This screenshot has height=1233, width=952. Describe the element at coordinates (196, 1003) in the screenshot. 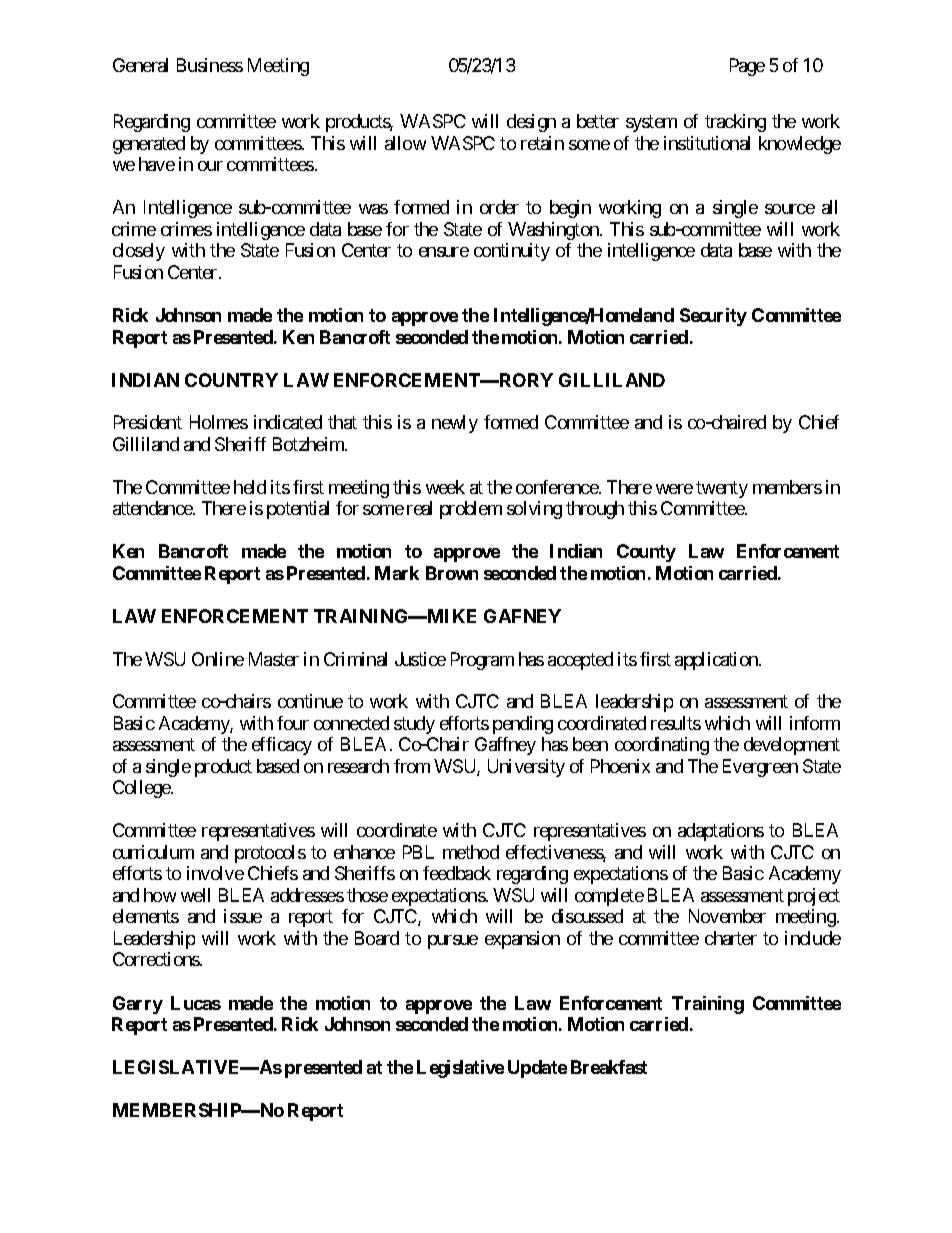

I see `Lucas` at that location.
